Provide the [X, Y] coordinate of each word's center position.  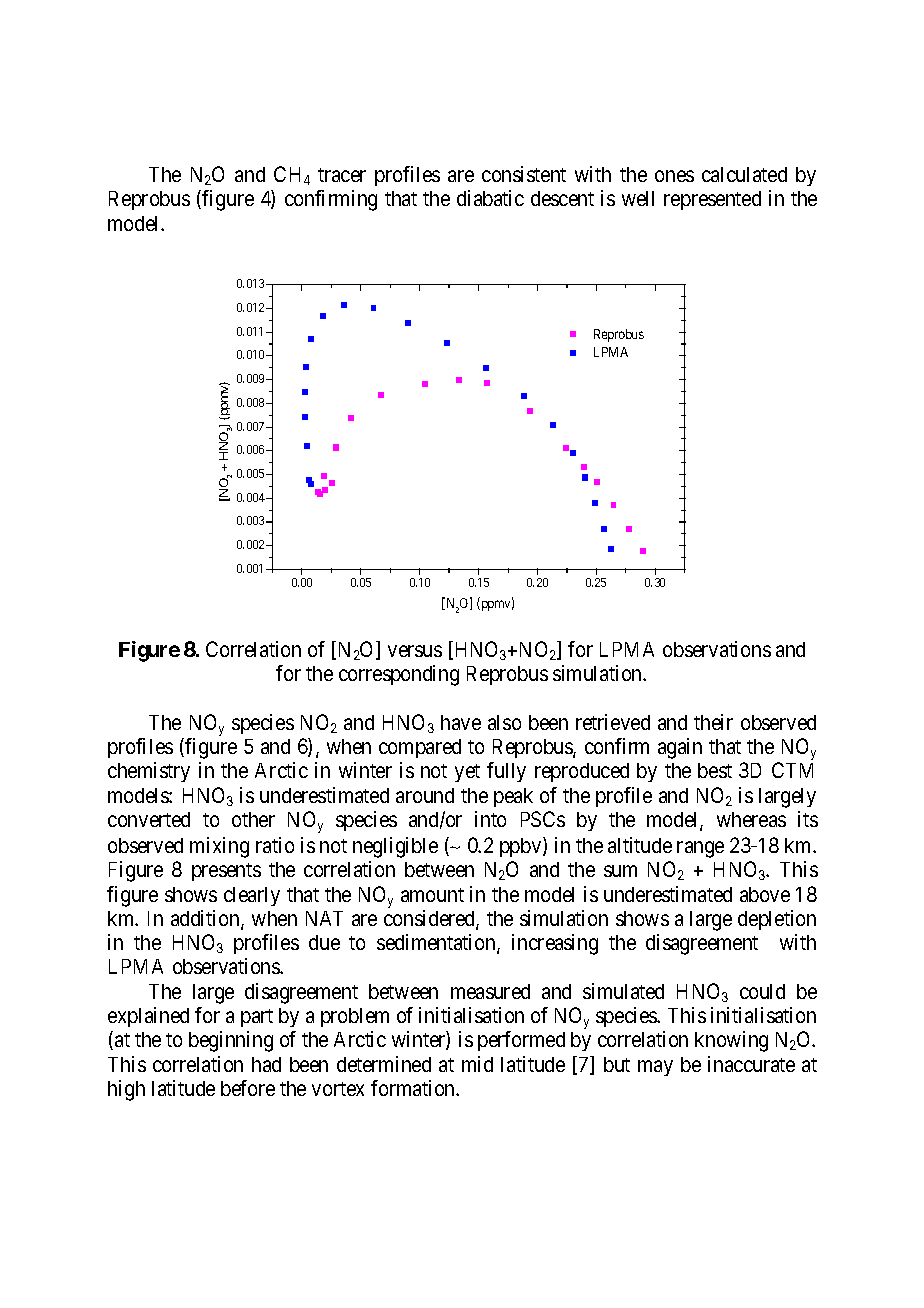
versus [415, 651]
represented [712, 200]
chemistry [149, 772]
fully [506, 772]
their [713, 722]
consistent [524, 174]
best [715, 770]
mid [477, 1064]
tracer [342, 175]
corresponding [399, 675]
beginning [231, 1041]
